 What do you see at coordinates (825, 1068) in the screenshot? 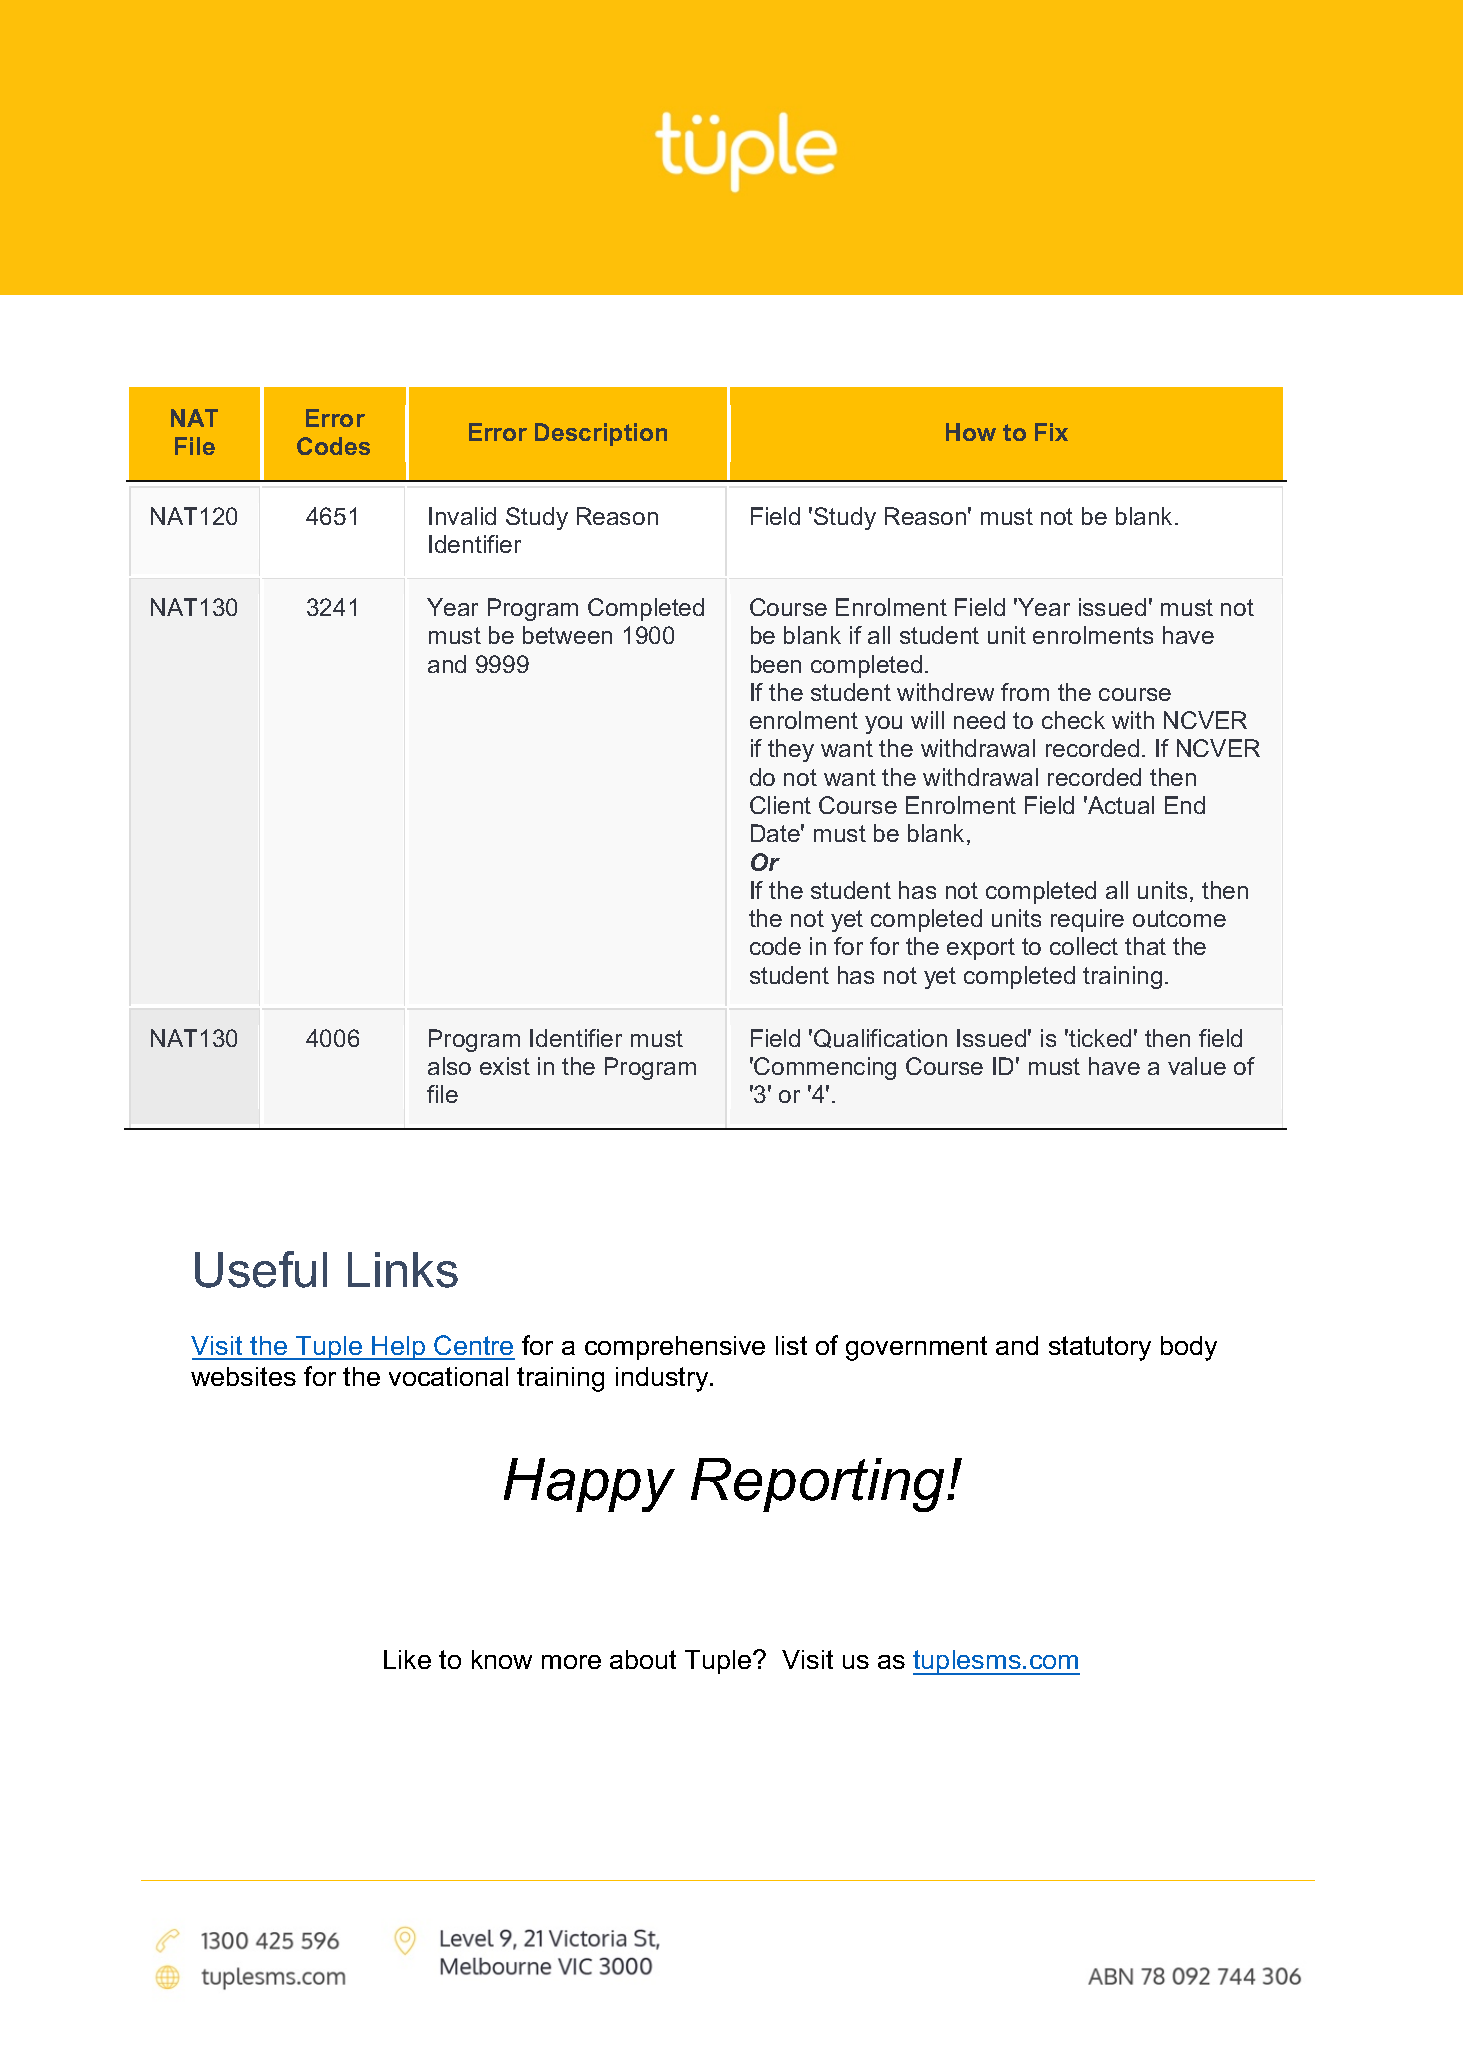
I see `Commencing` at bounding box center [825, 1068].
